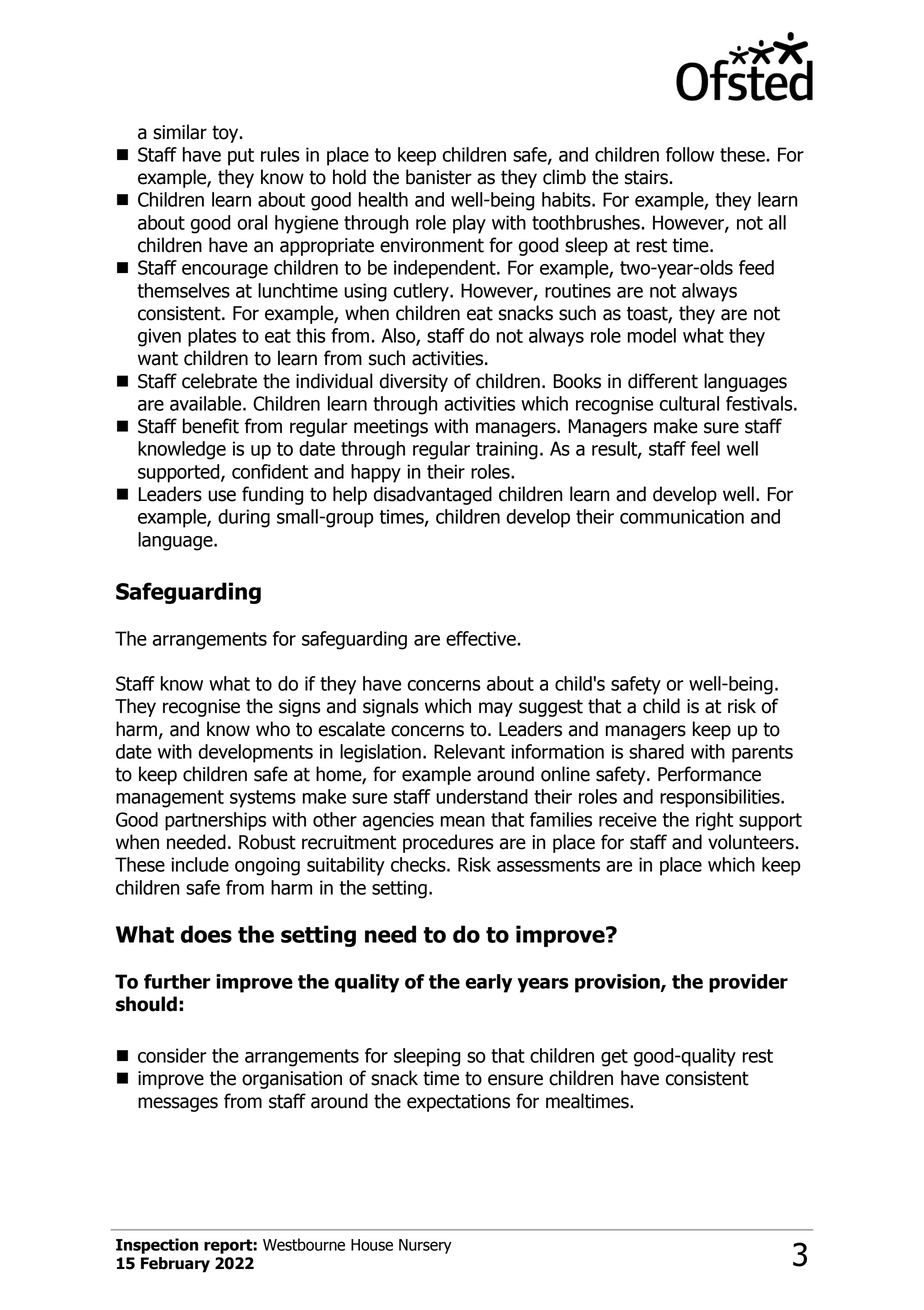 This screenshot has width=924, height=1310. What do you see at coordinates (273, 729) in the screenshot?
I see `who` at bounding box center [273, 729].
